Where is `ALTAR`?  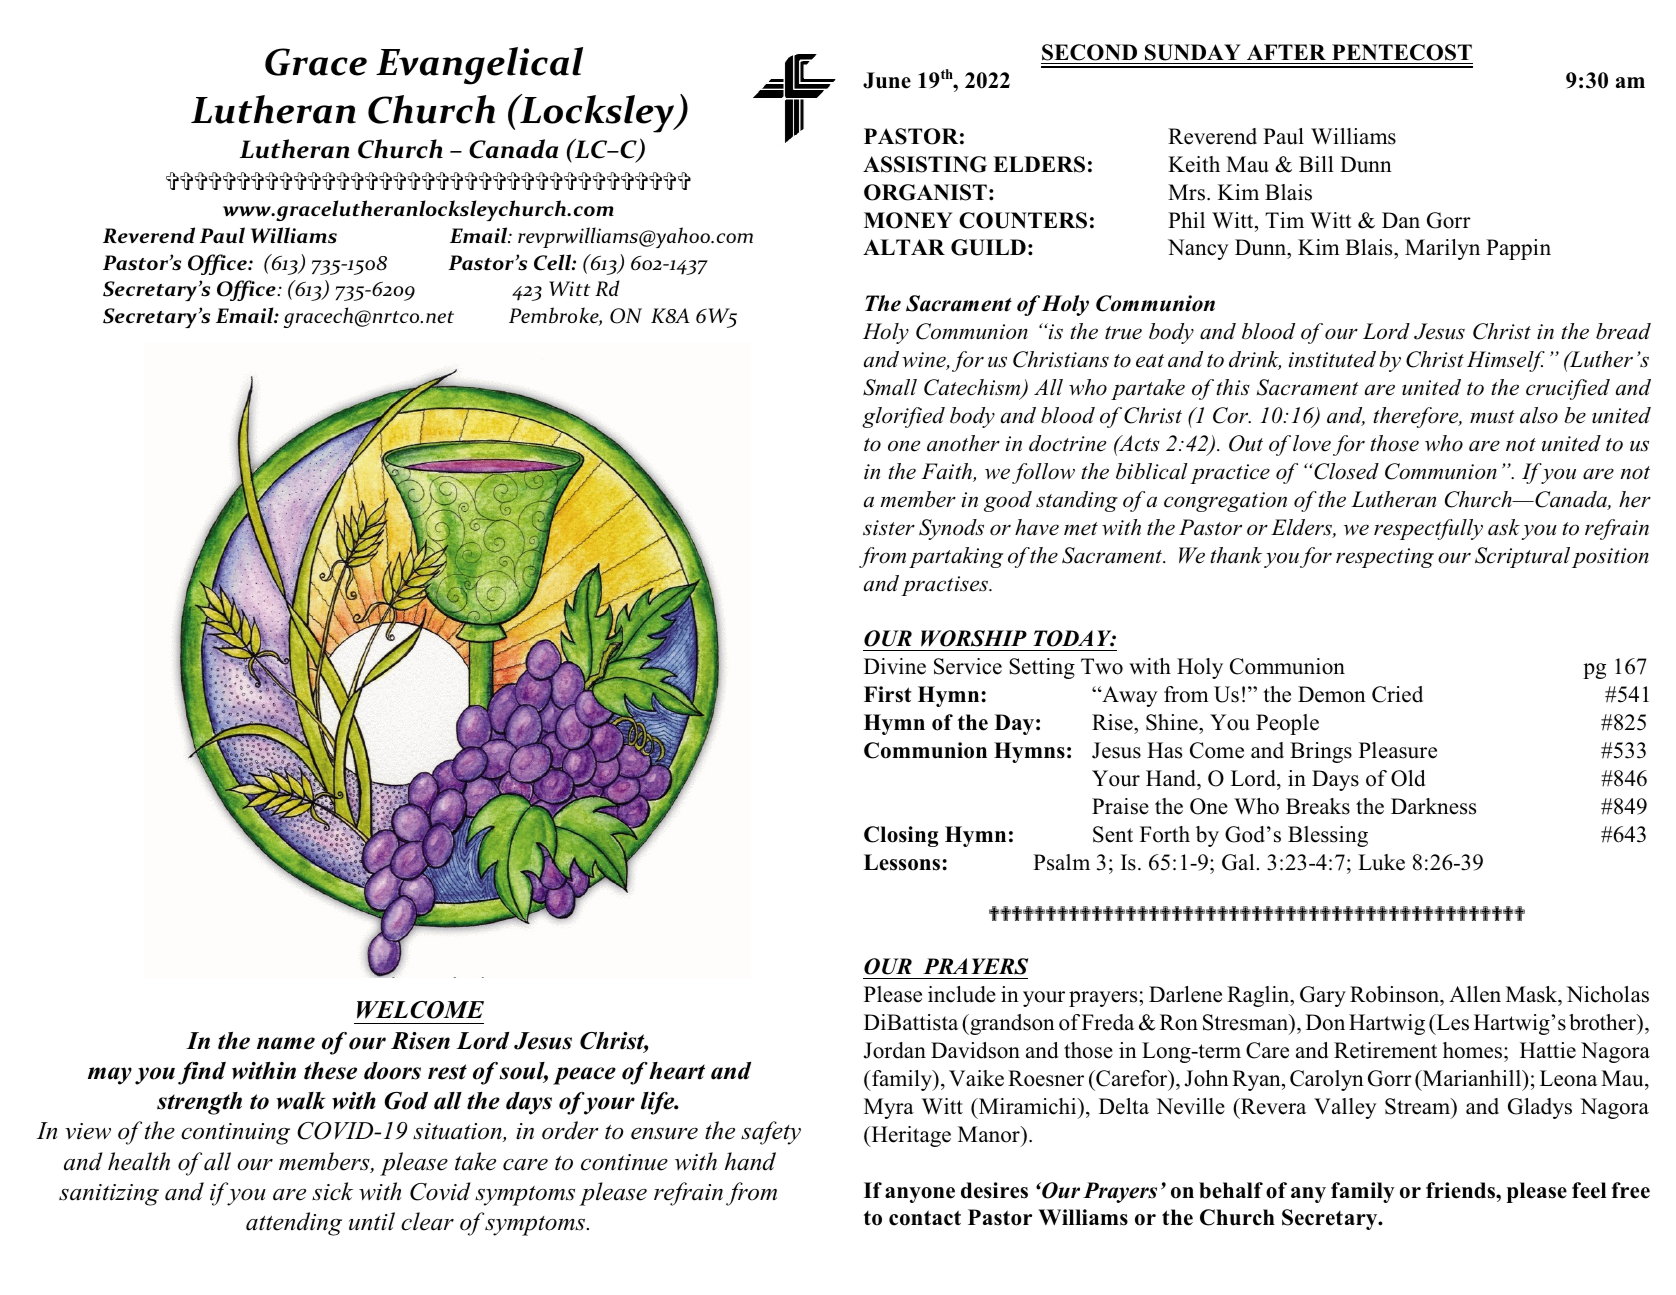 ALTAR is located at coordinates (904, 247).
